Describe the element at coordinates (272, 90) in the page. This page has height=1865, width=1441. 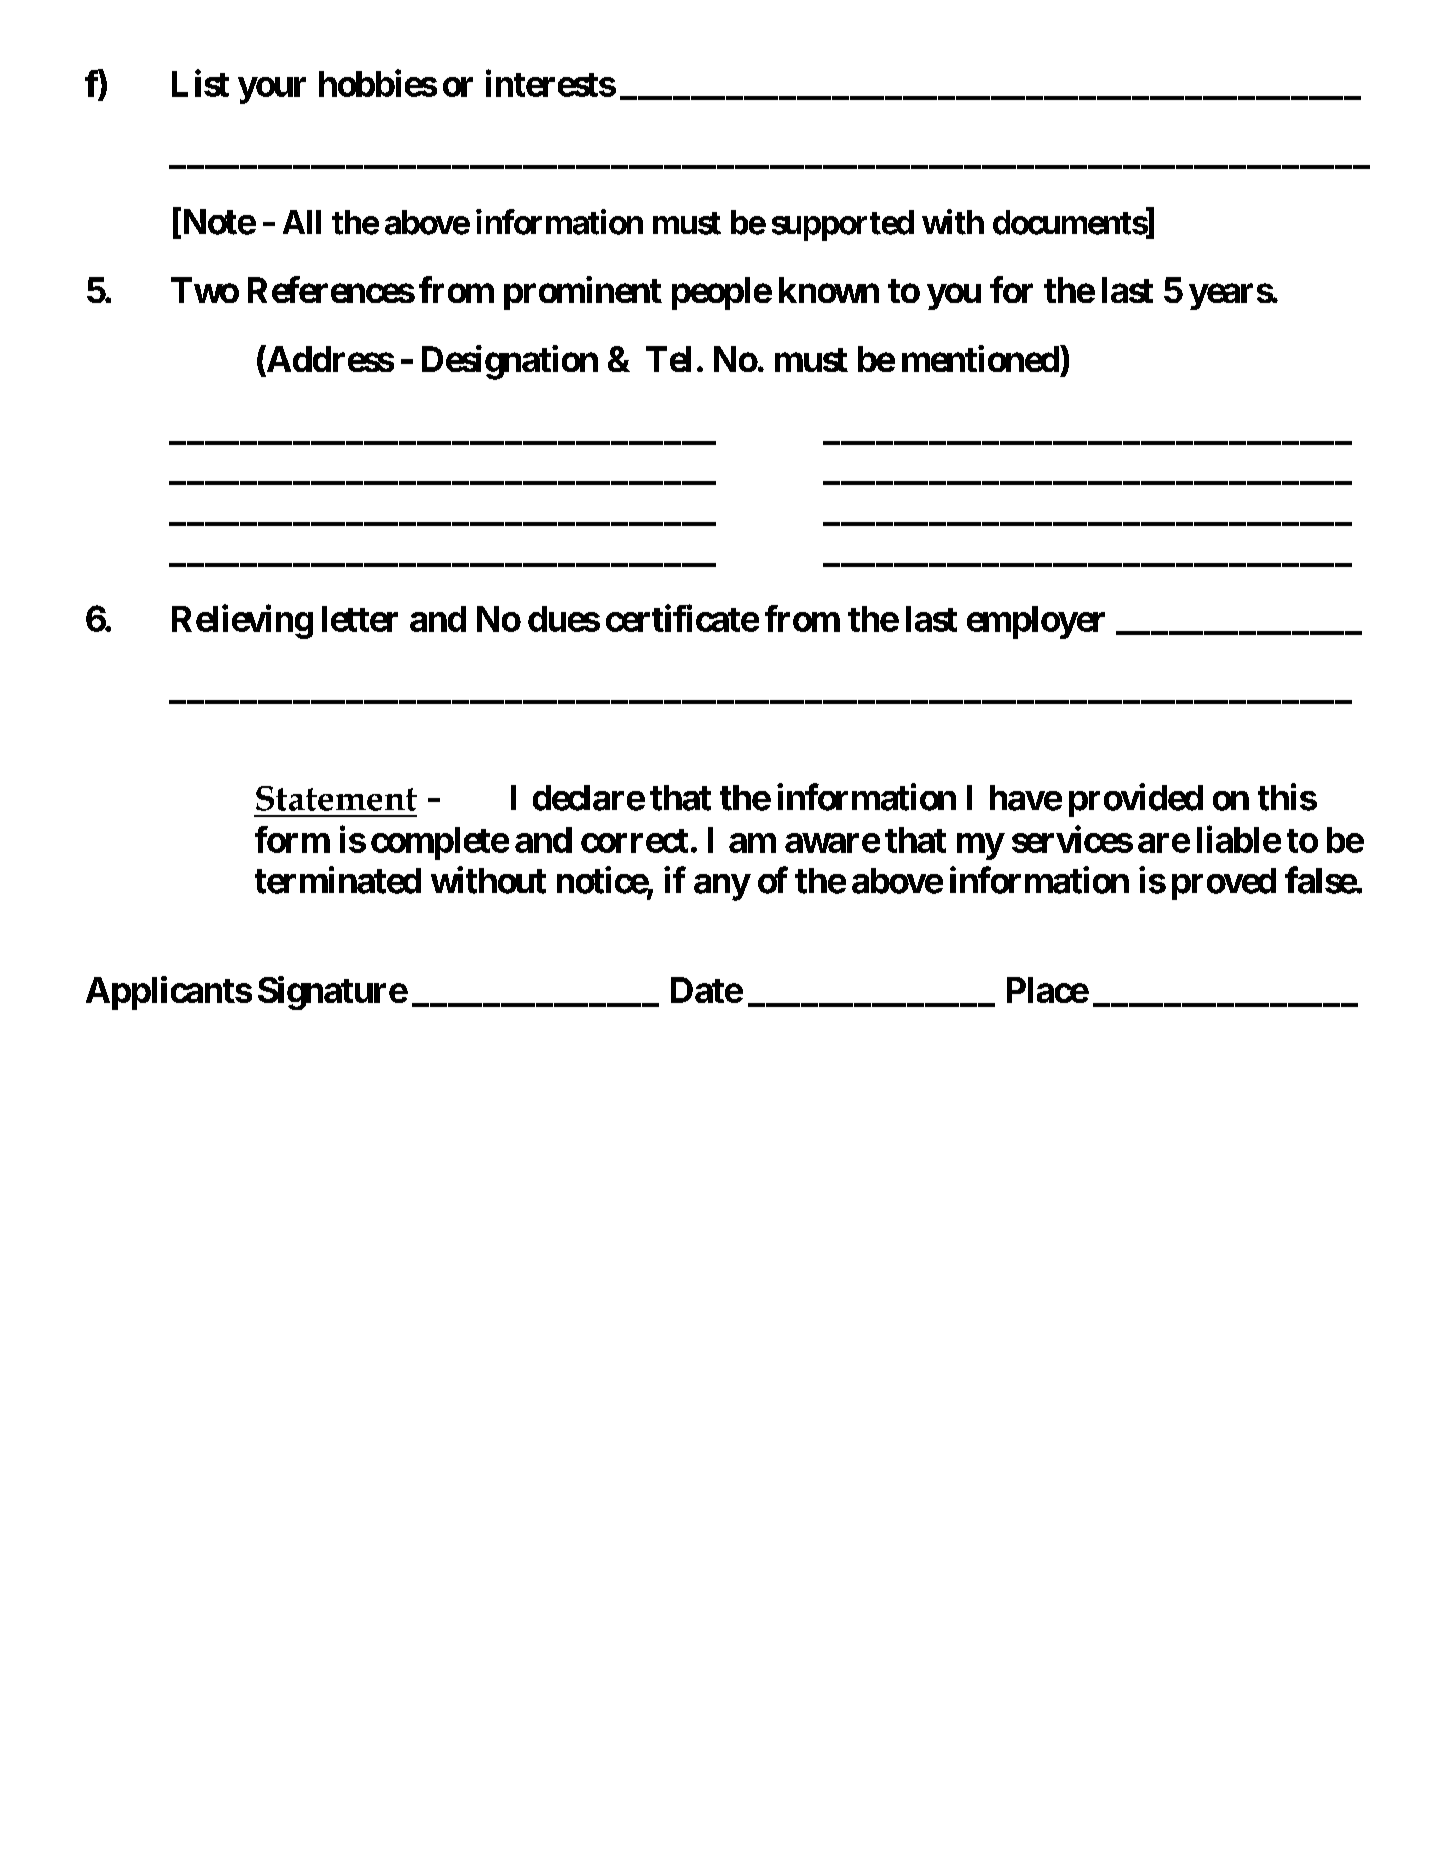
I see `your` at that location.
